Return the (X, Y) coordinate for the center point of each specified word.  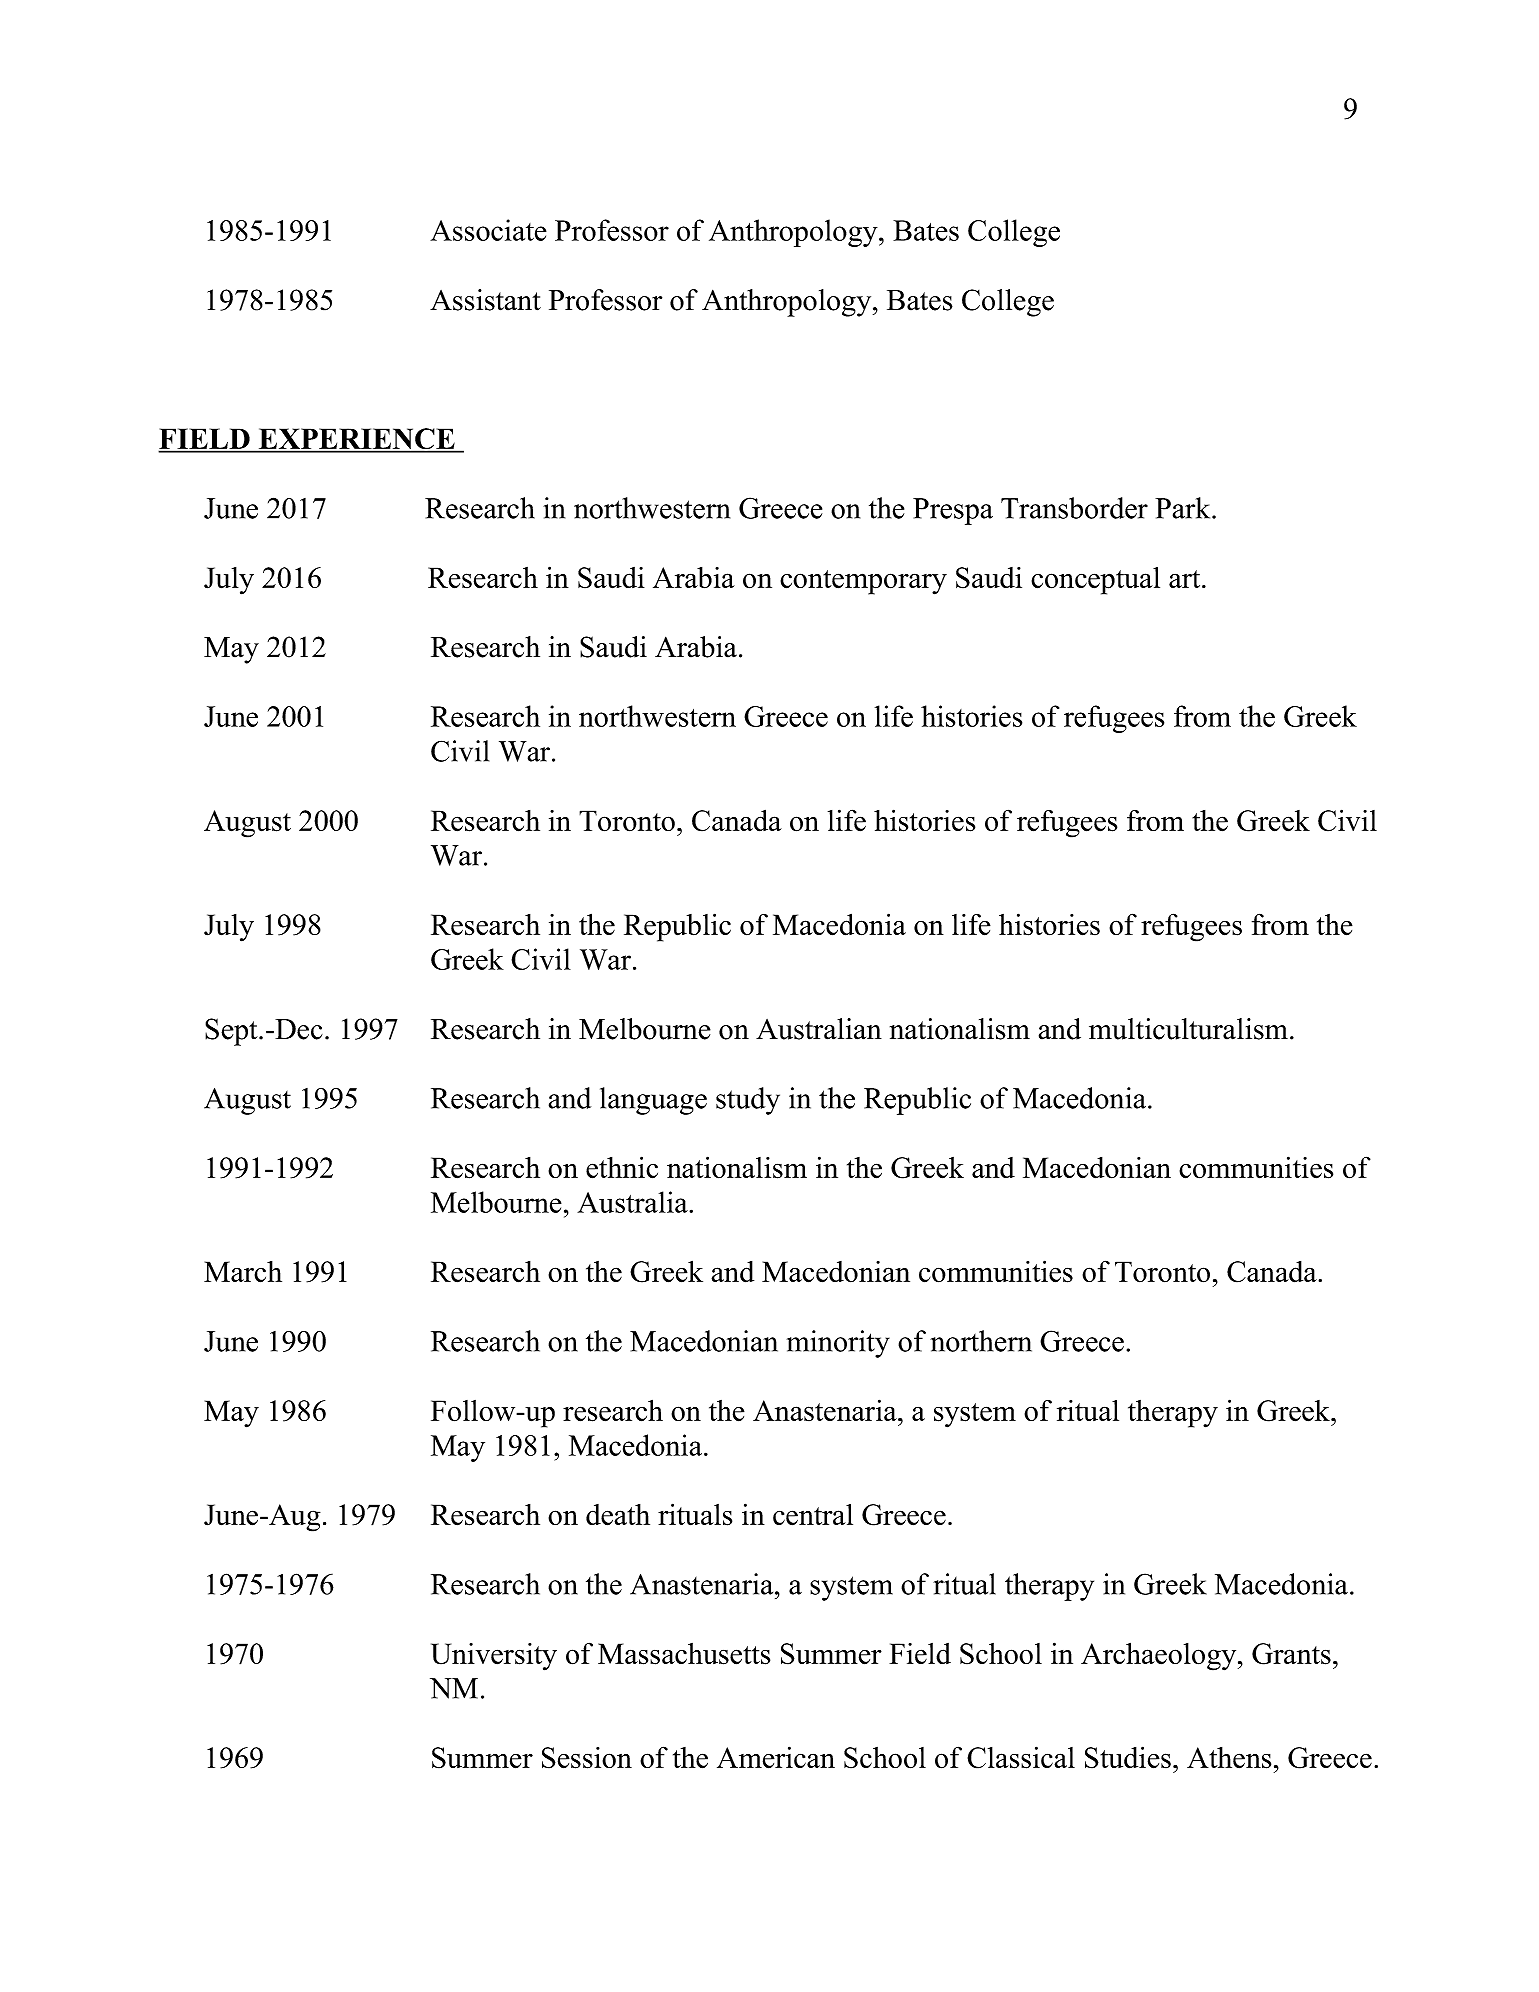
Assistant (485, 300)
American (776, 1757)
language (653, 1101)
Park (1184, 508)
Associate (488, 230)
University (494, 1657)
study (748, 1101)
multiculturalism (1188, 1029)
